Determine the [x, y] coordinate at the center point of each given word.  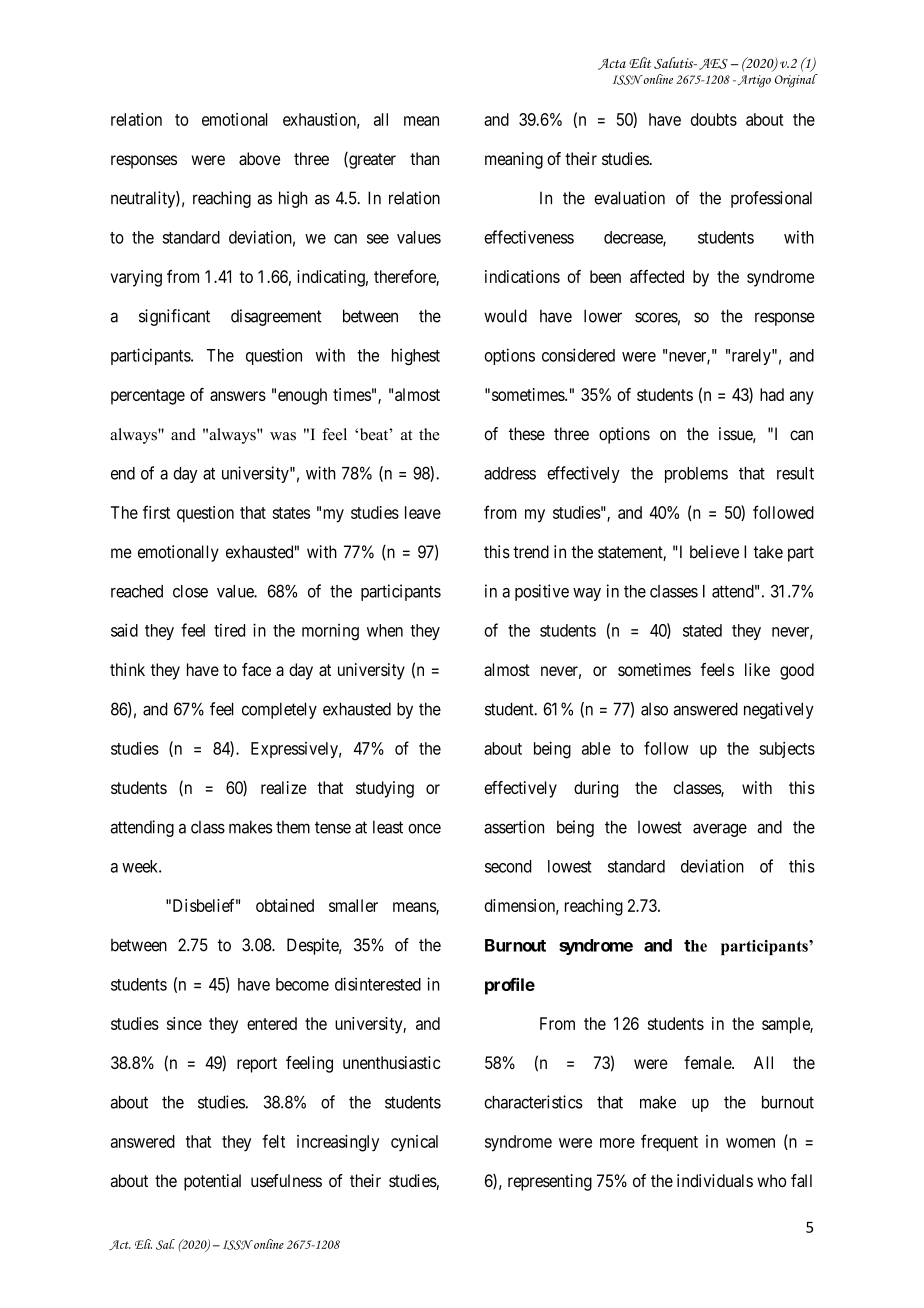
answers [238, 396]
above [259, 159]
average [720, 830]
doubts [714, 119]
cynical [414, 1143]
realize [284, 787]
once [424, 828]
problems [696, 475]
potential [212, 1182]
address [510, 473]
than [424, 158]
